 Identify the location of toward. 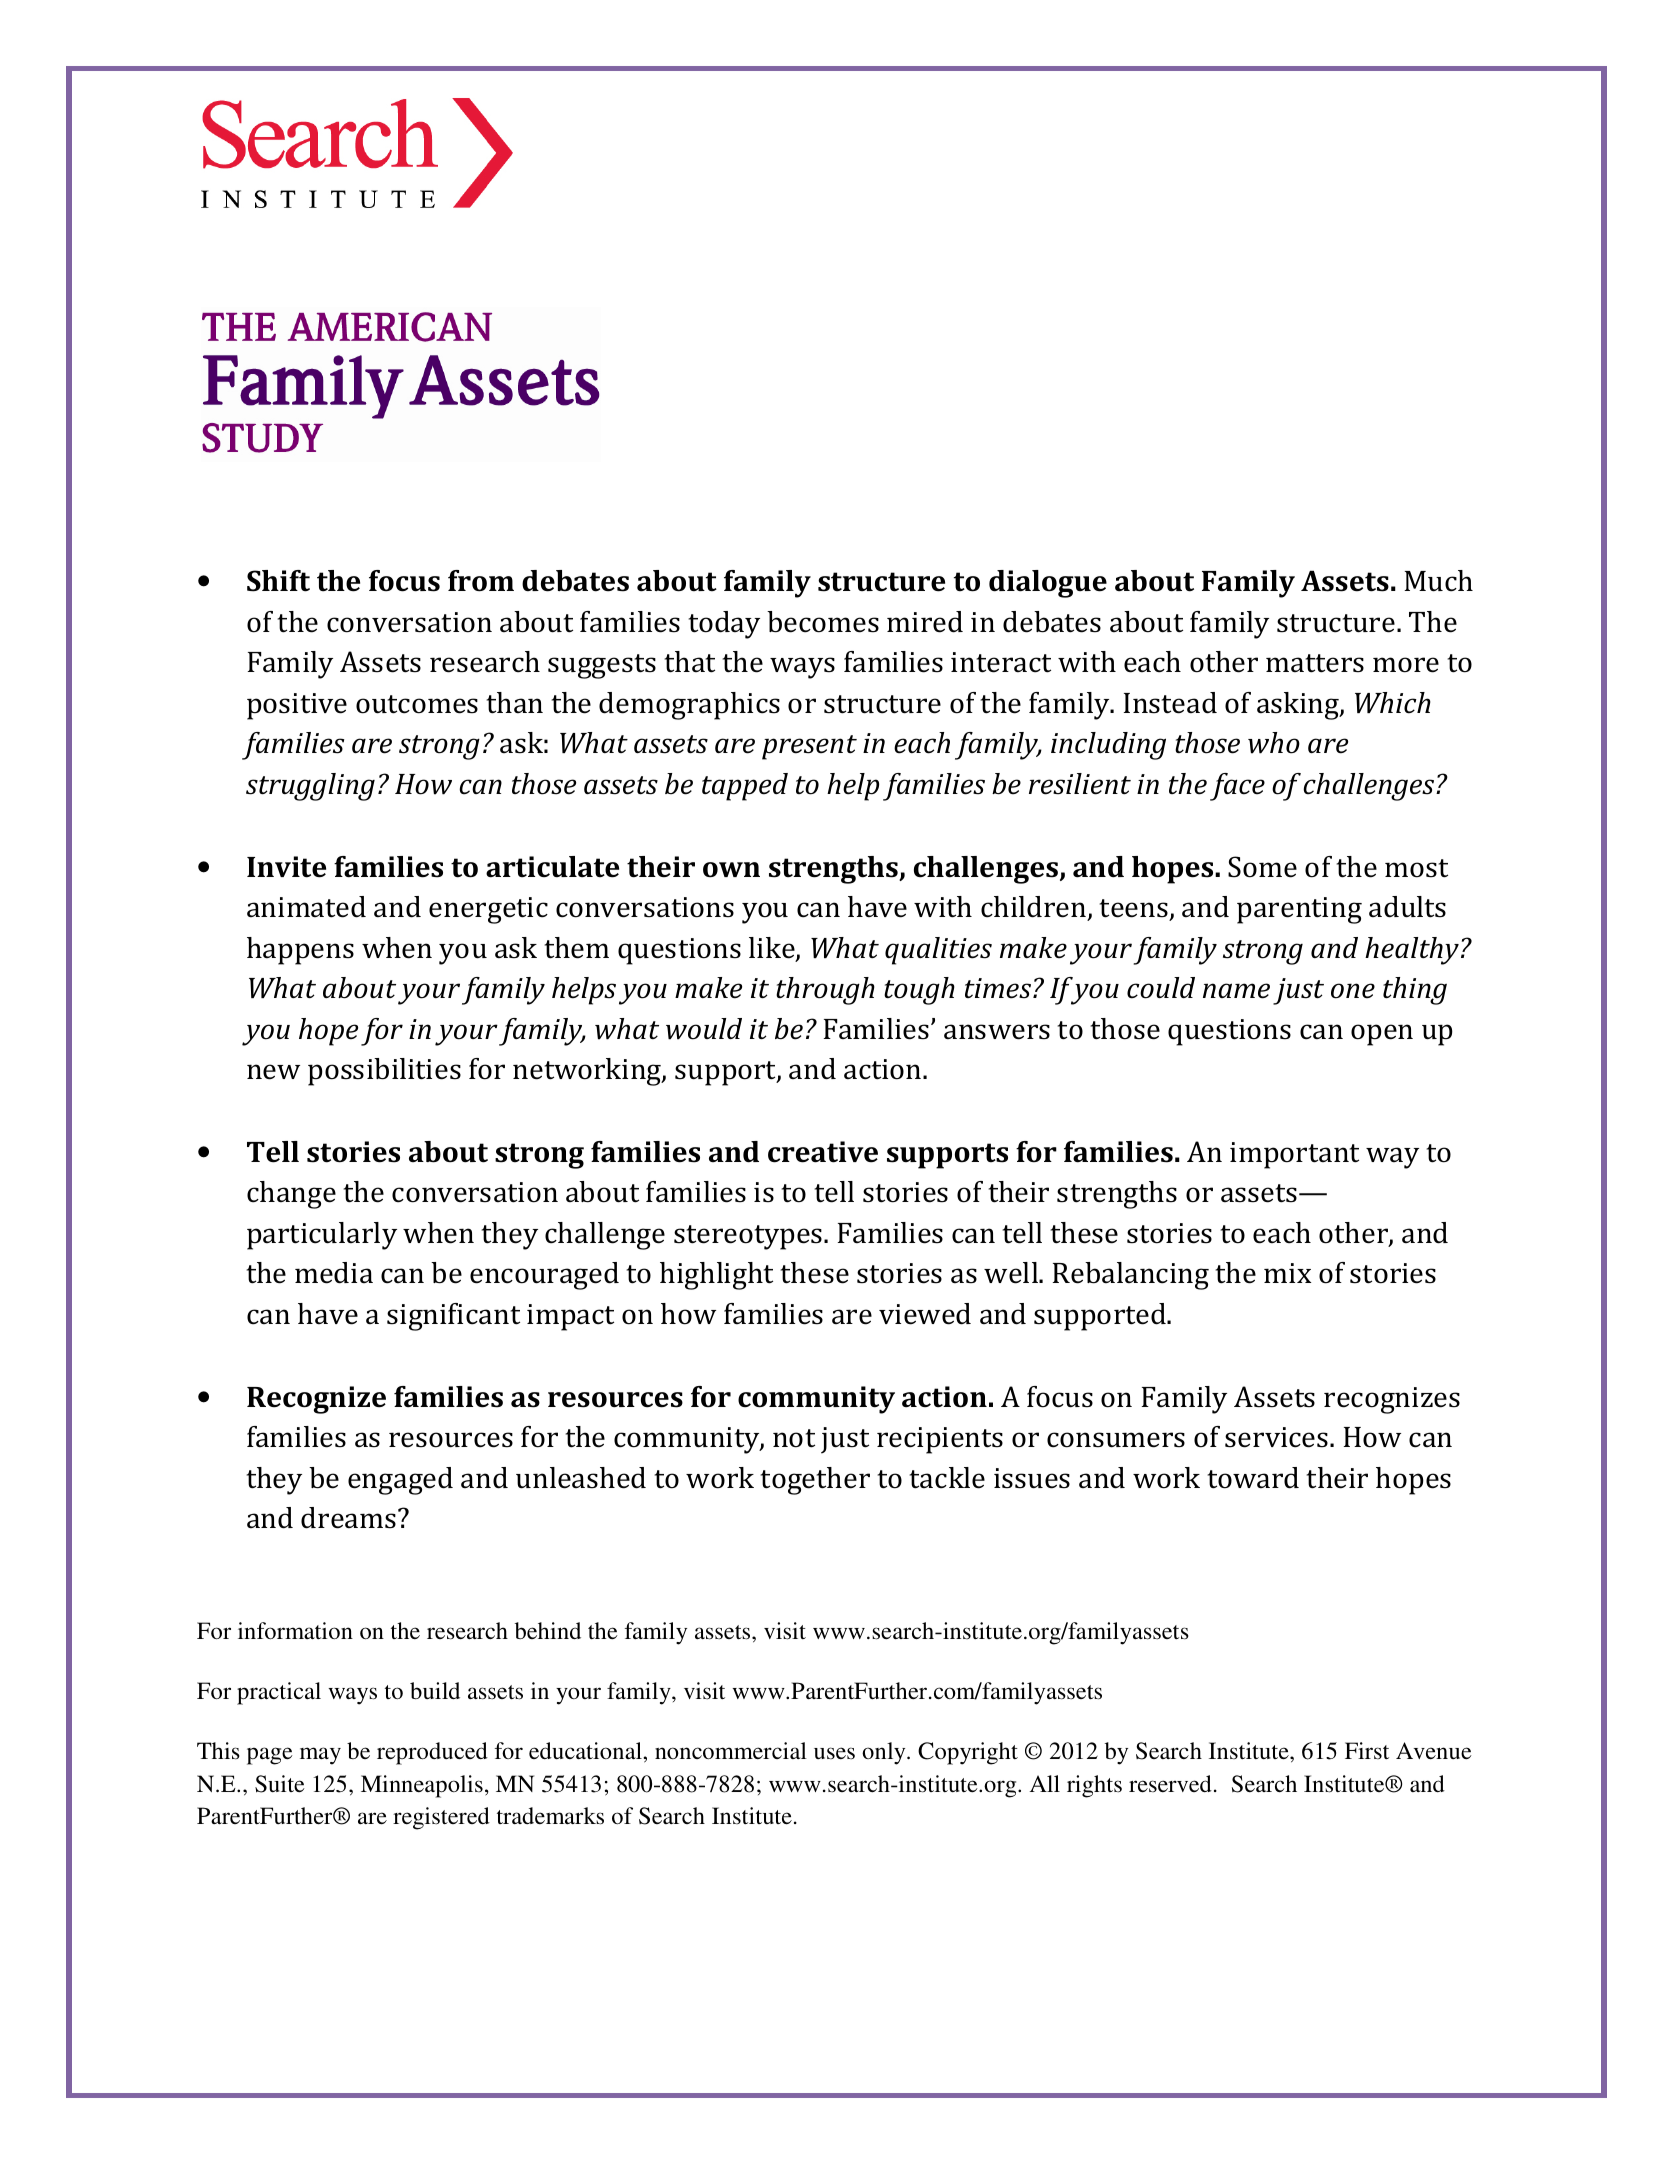
(1253, 1478).
